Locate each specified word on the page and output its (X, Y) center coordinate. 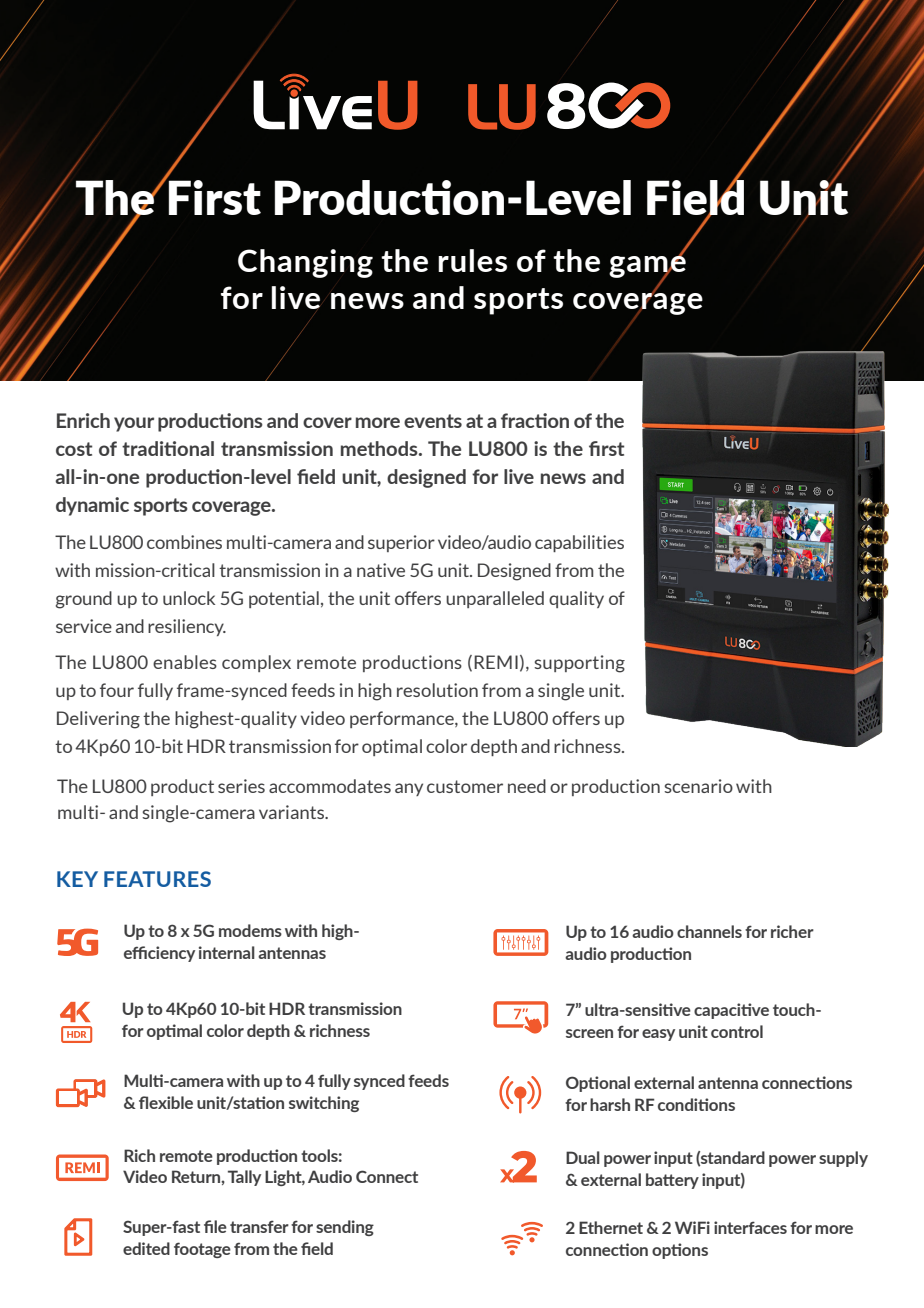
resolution (437, 690)
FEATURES (157, 879)
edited (146, 1248)
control (737, 1031)
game (647, 266)
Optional (598, 1084)
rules (472, 260)
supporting (579, 664)
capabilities (579, 543)
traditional (168, 448)
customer (465, 786)
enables (185, 662)
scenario (698, 786)
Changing (305, 263)
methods (380, 448)
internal (227, 952)
